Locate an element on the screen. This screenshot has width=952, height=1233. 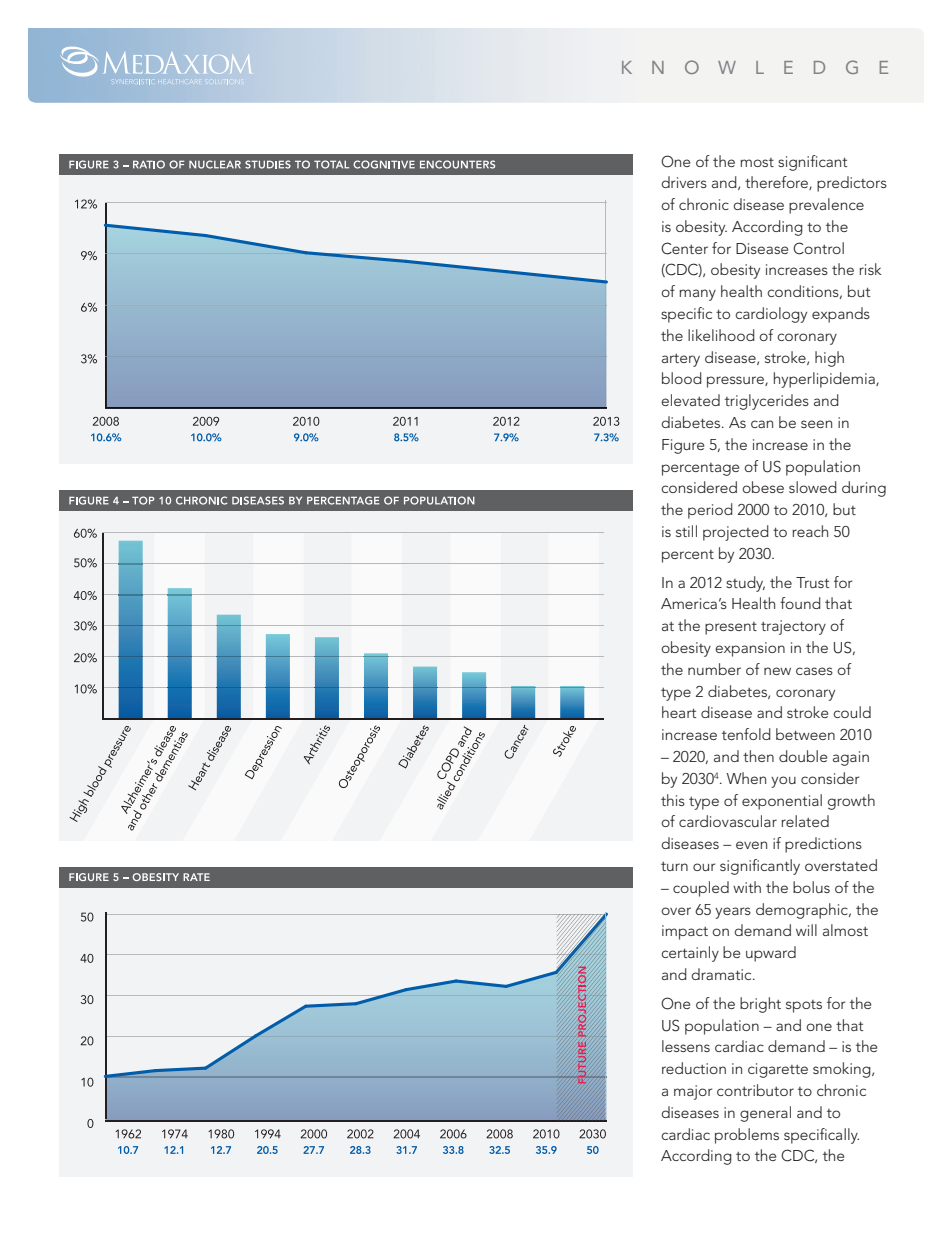
drivers is located at coordinates (684, 182).
